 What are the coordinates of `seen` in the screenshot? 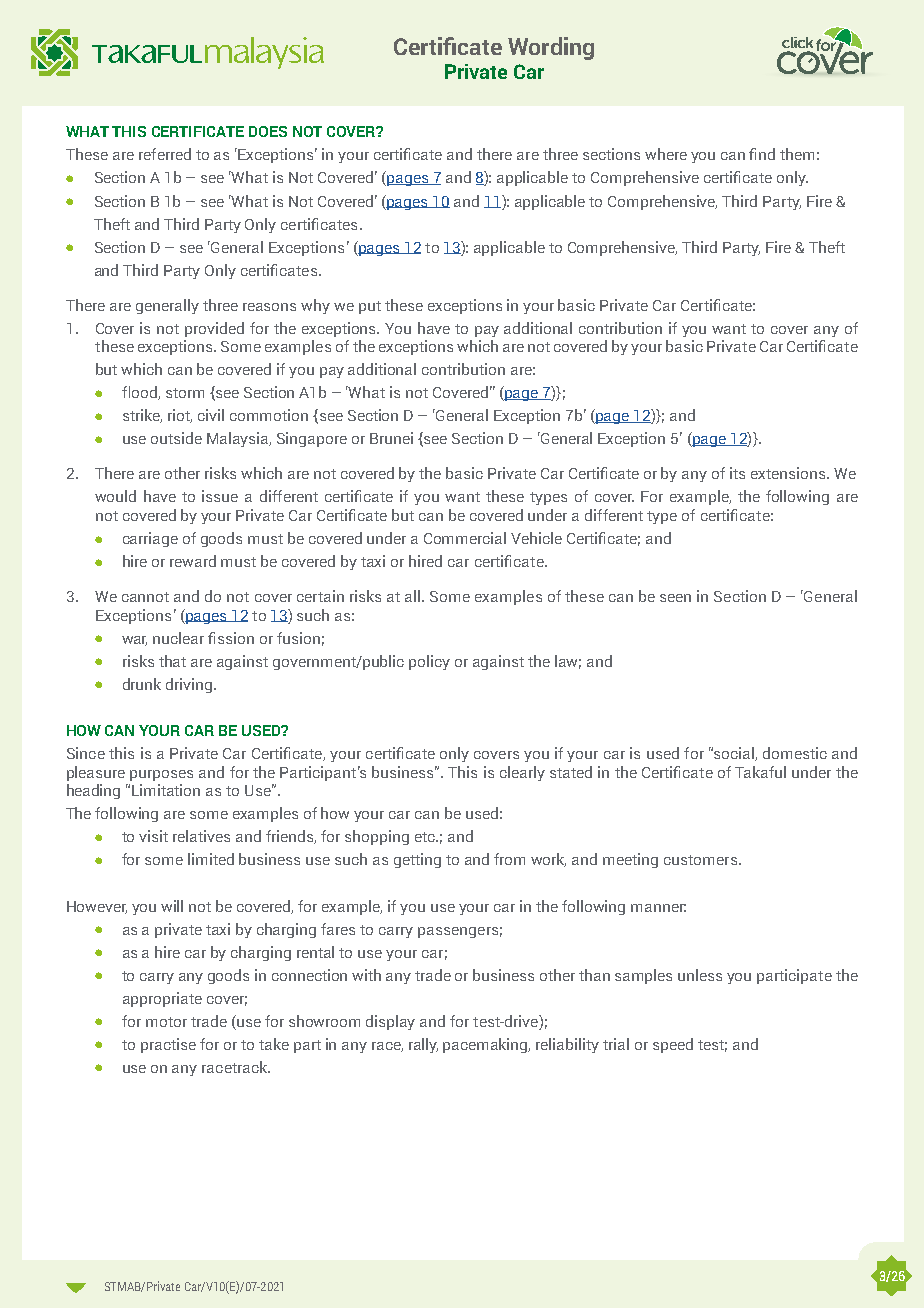 It's located at (675, 598).
